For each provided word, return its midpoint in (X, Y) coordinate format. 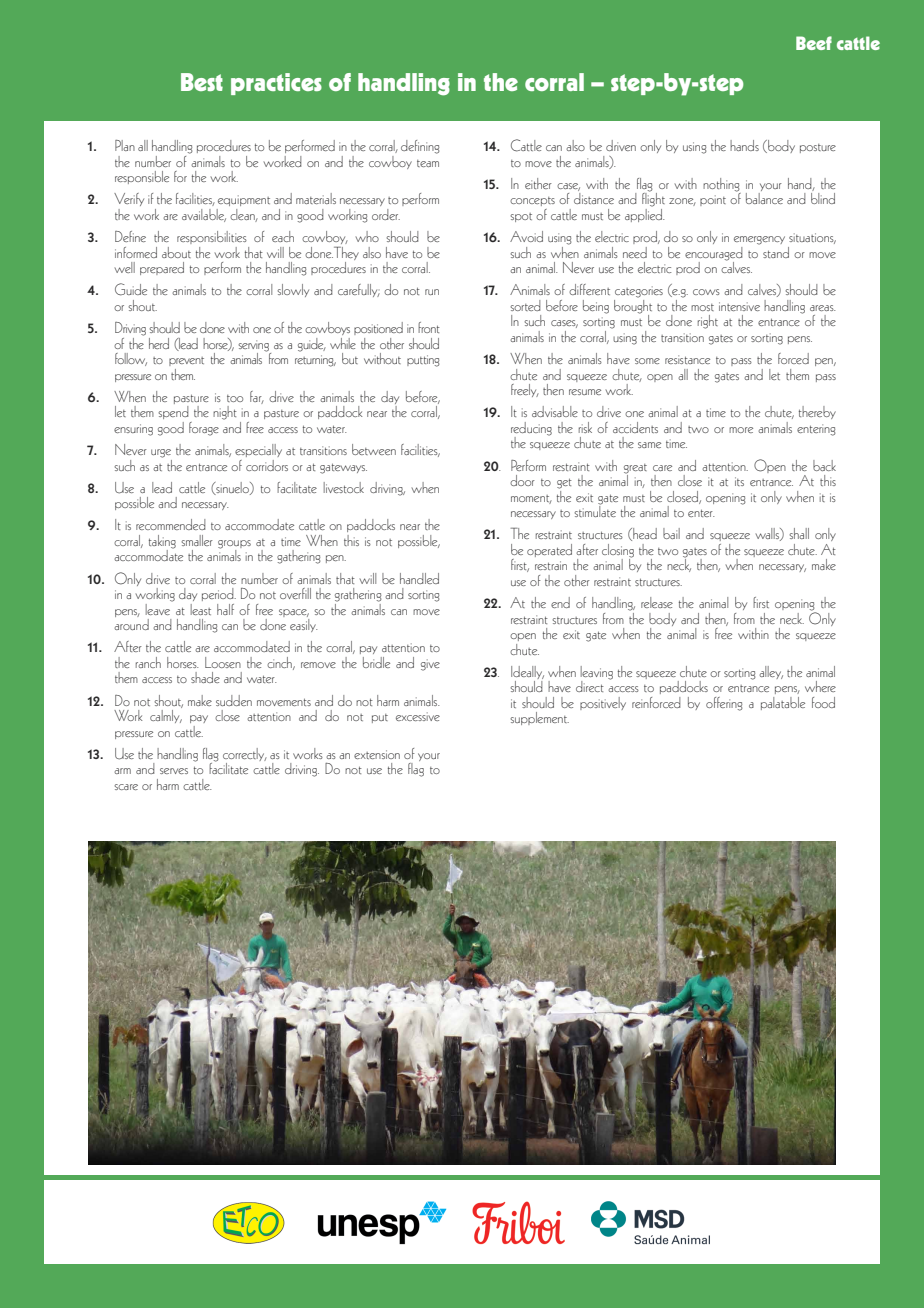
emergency (759, 240)
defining (420, 147)
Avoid (526, 236)
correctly (245, 756)
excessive (418, 716)
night (225, 413)
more (741, 430)
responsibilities (212, 237)
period (219, 594)
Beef (814, 43)
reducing (531, 430)
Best (202, 82)
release (657, 602)
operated (549, 550)
